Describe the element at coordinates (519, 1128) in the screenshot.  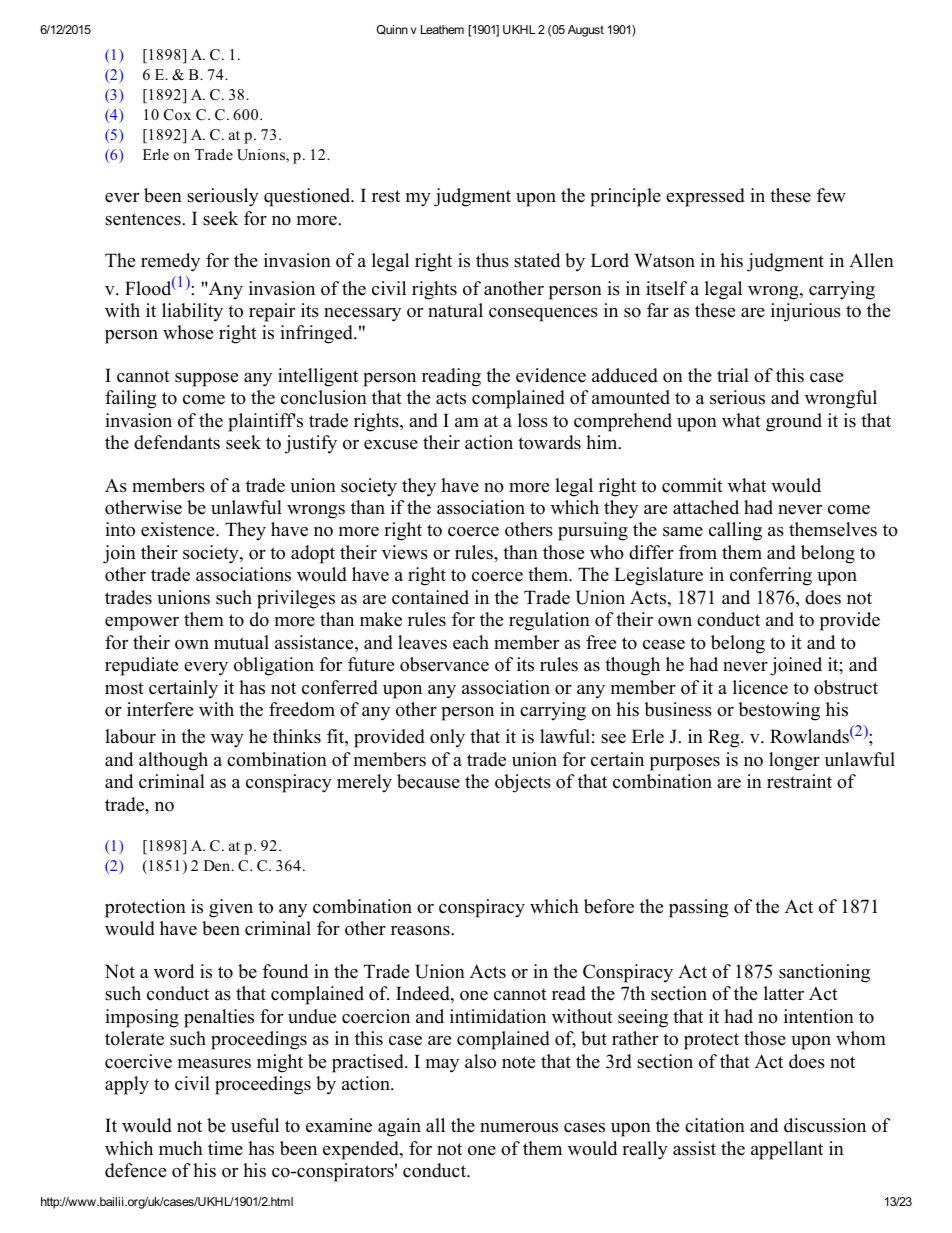
I see `numerous` at that location.
